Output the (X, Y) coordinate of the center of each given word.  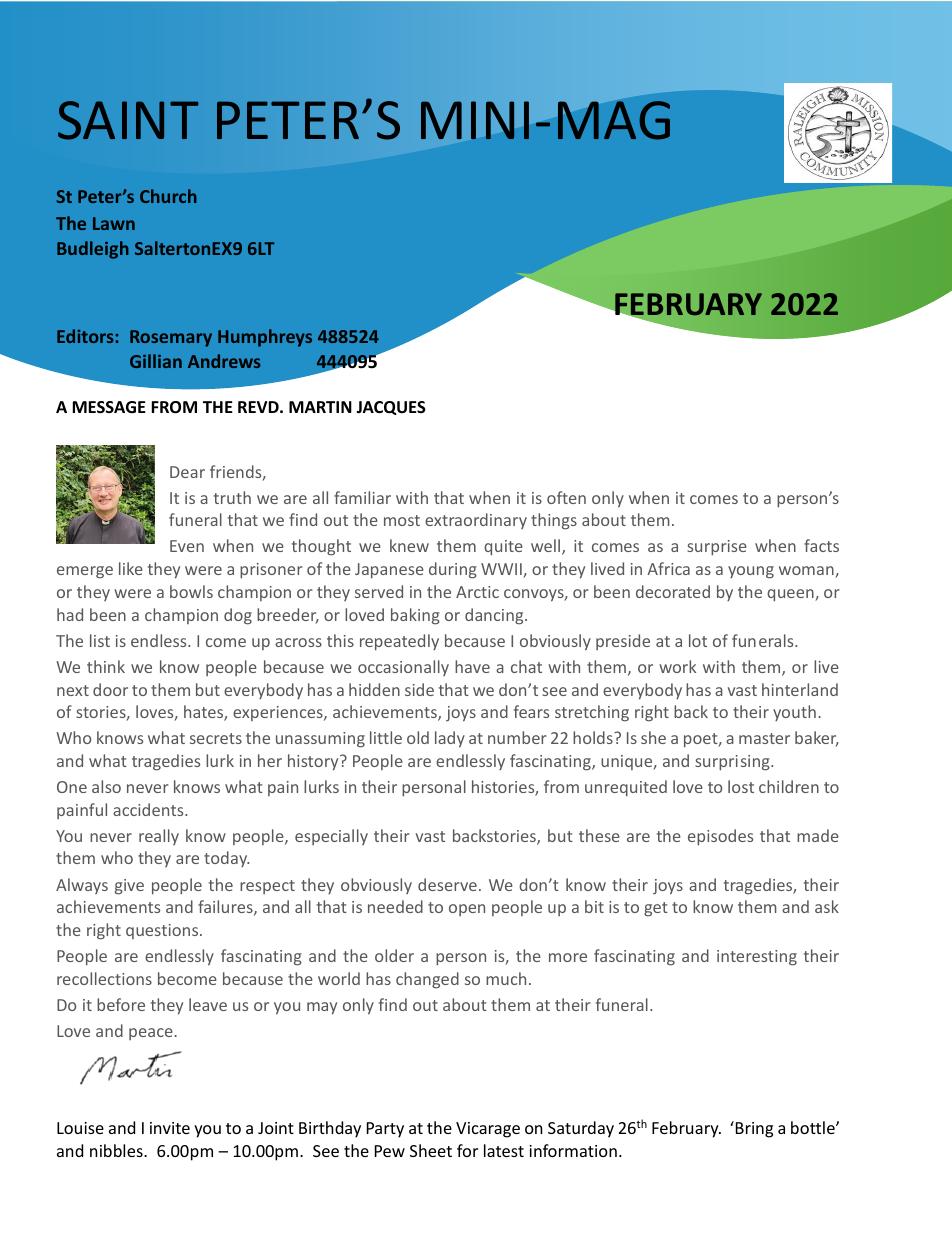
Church (168, 196)
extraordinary (476, 521)
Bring (753, 1129)
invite (170, 1128)
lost (741, 786)
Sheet (431, 1150)
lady (450, 739)
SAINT (128, 120)
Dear (187, 472)
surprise (717, 548)
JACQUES (391, 408)
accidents (149, 809)
